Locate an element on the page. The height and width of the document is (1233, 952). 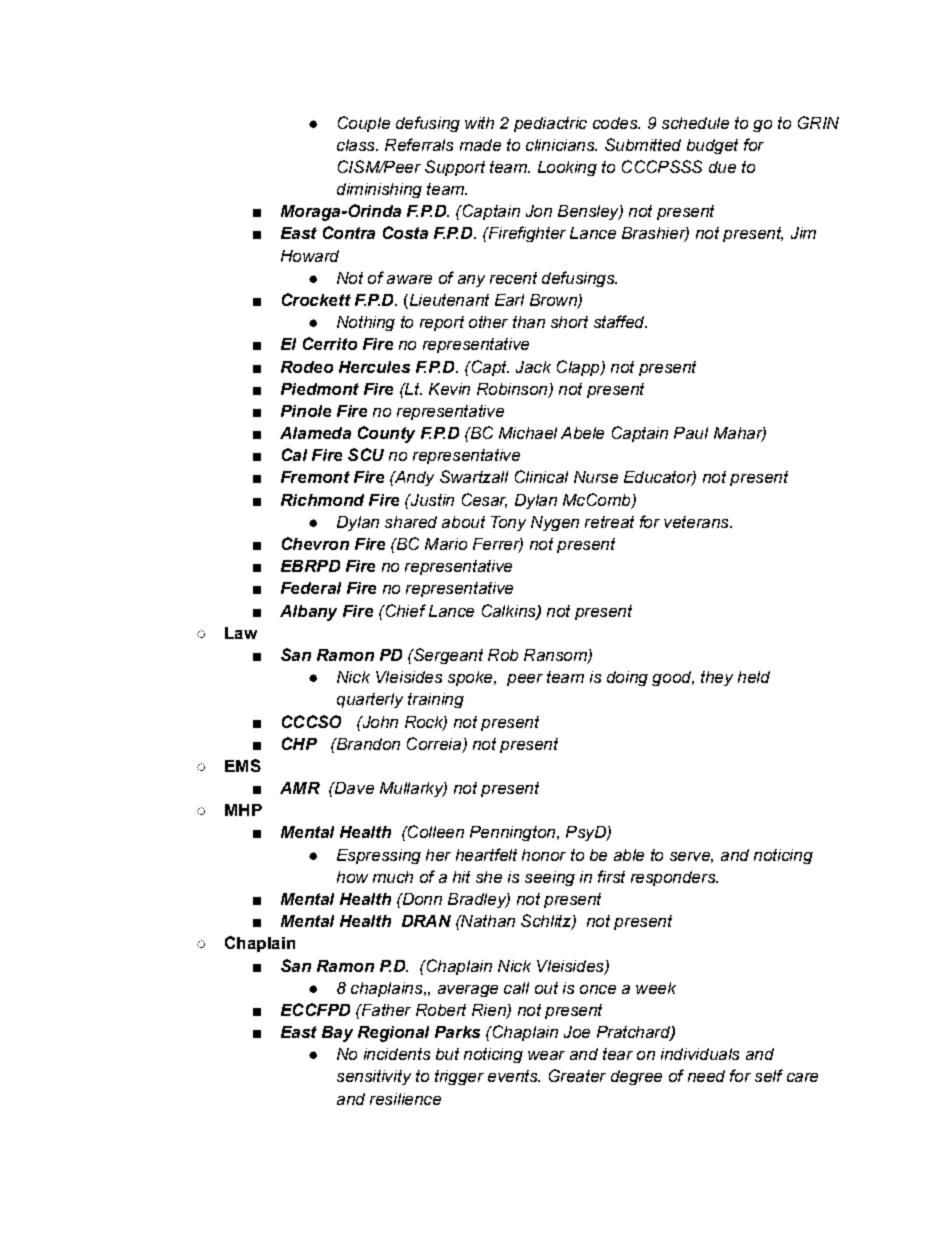
Pennington is located at coordinates (514, 833).
